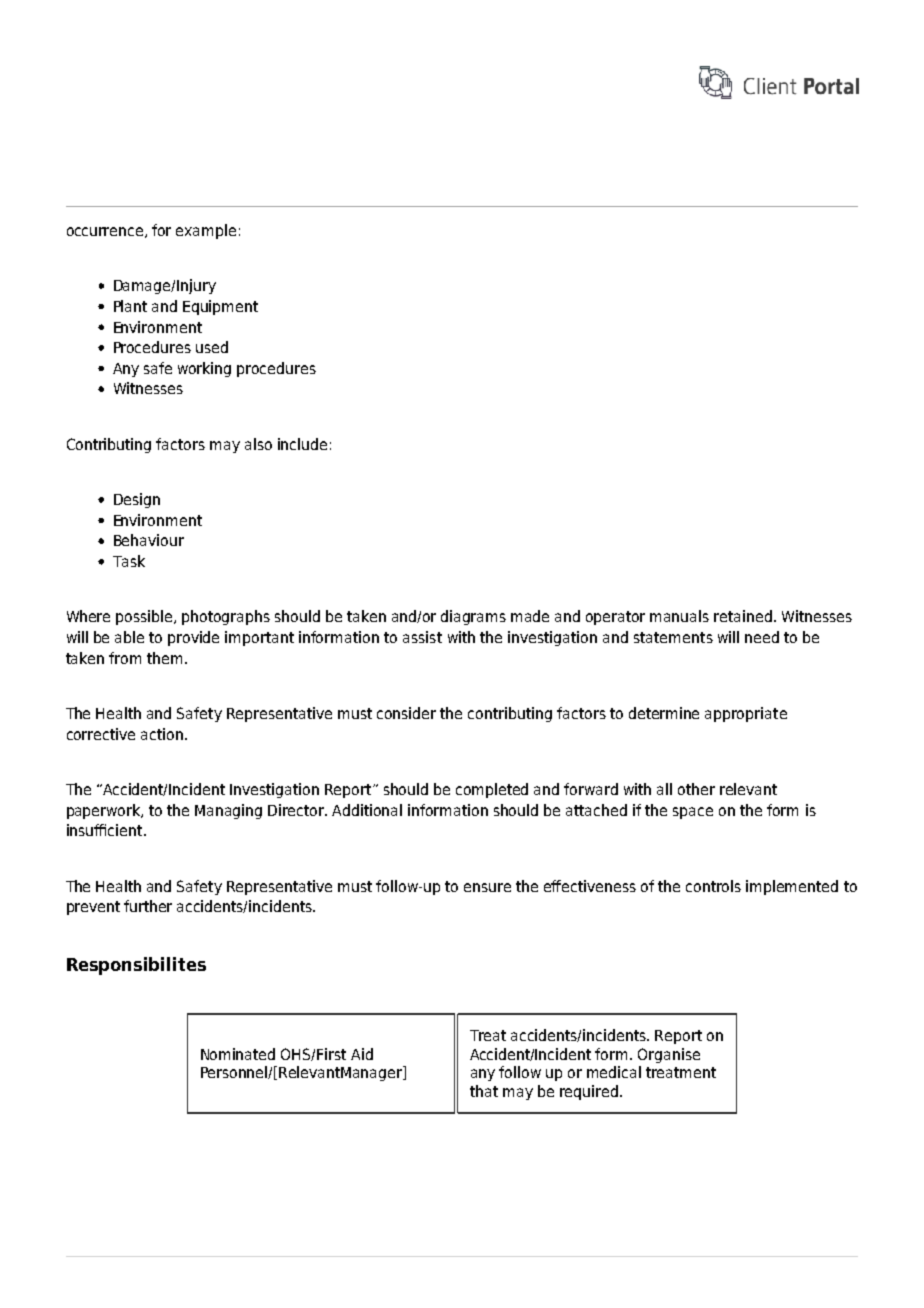  What do you see at coordinates (164, 658) in the screenshot?
I see `them` at bounding box center [164, 658].
